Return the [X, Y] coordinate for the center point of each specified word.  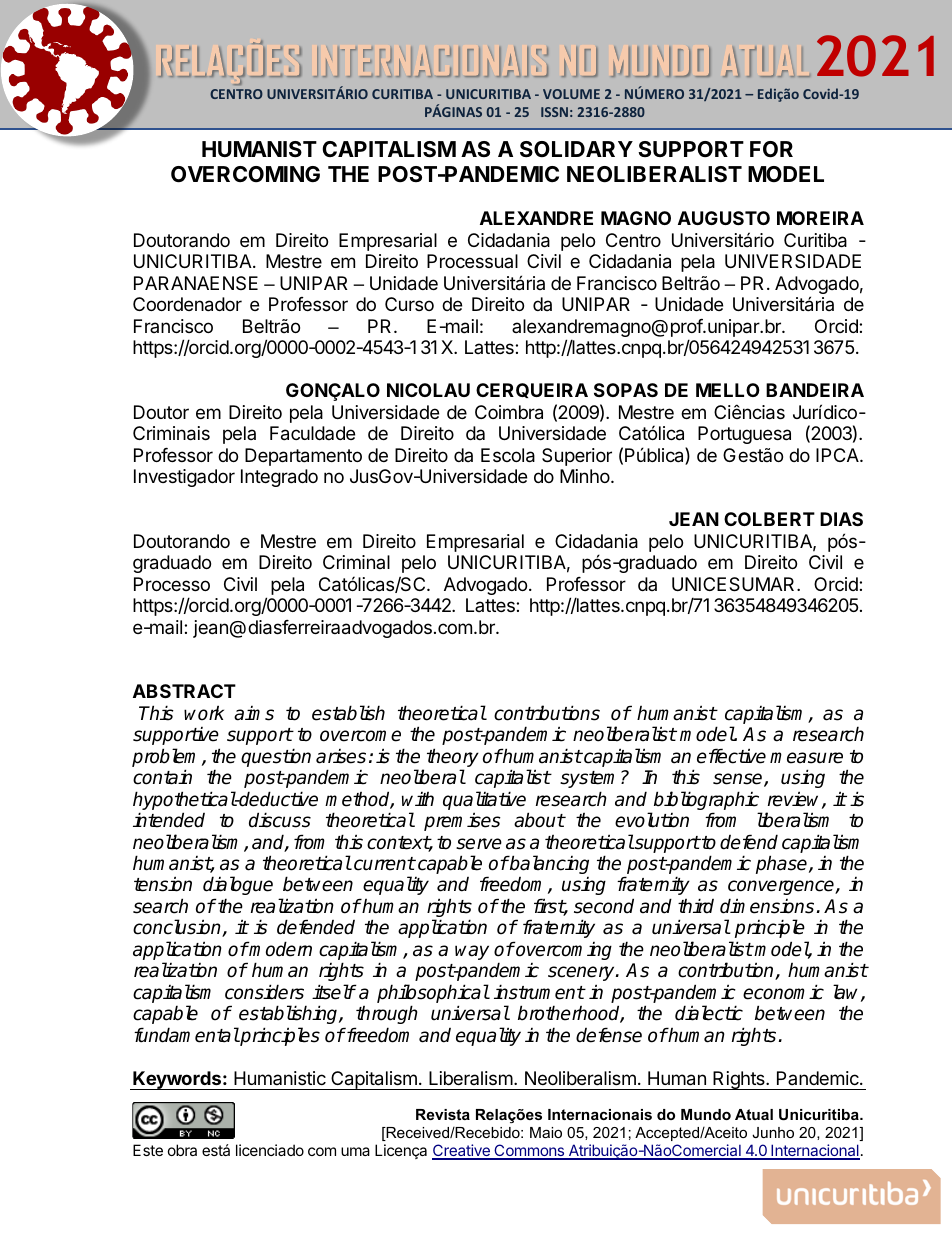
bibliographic [708, 802]
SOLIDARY [576, 149]
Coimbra [509, 412]
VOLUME [571, 94]
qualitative [484, 800]
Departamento [303, 457]
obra [182, 1150]
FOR [771, 149]
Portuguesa [744, 435]
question [276, 757]
